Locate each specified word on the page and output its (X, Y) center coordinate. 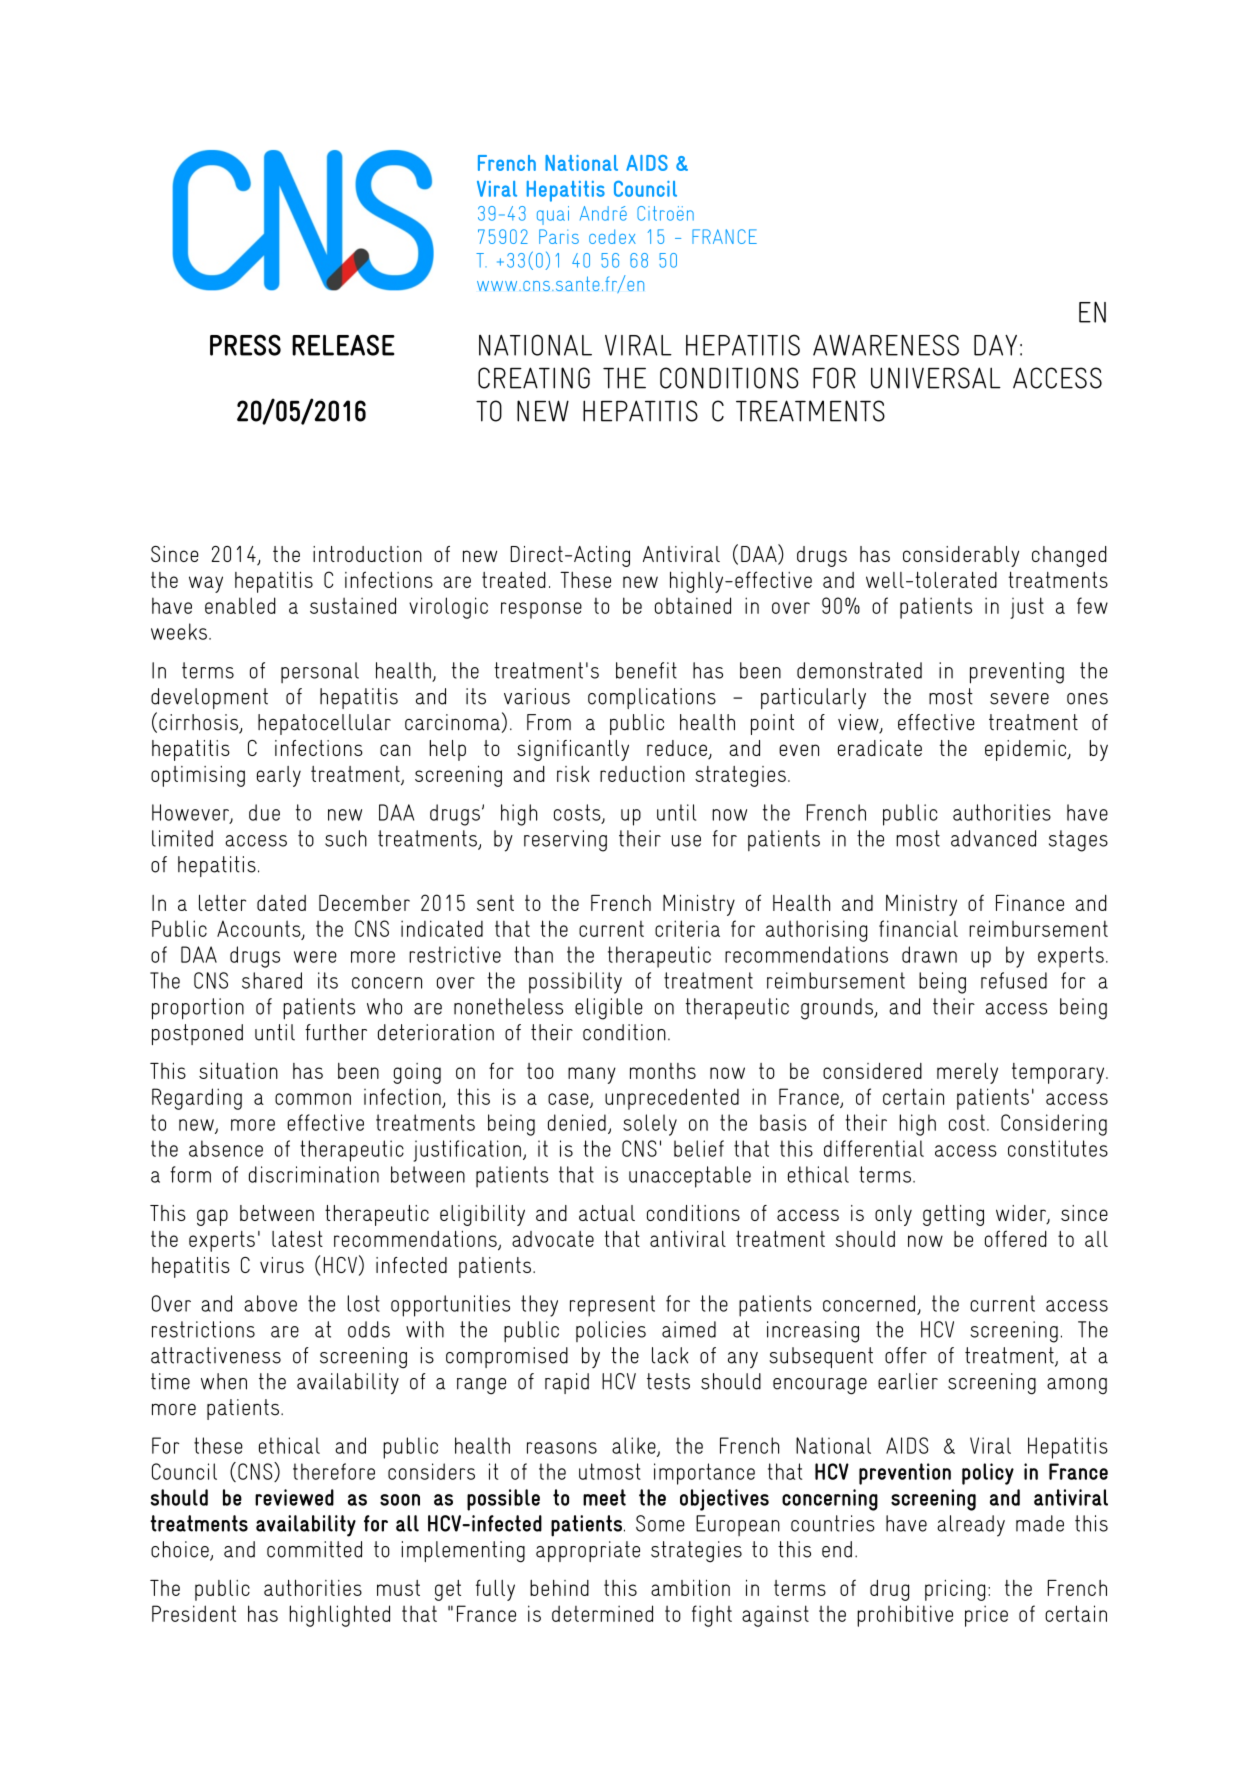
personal (320, 672)
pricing (955, 1590)
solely (650, 1125)
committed (314, 1549)
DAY (995, 345)
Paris (559, 236)
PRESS (245, 345)
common (313, 1099)
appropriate (588, 1551)
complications (652, 698)
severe (1019, 699)
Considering (1054, 1125)
